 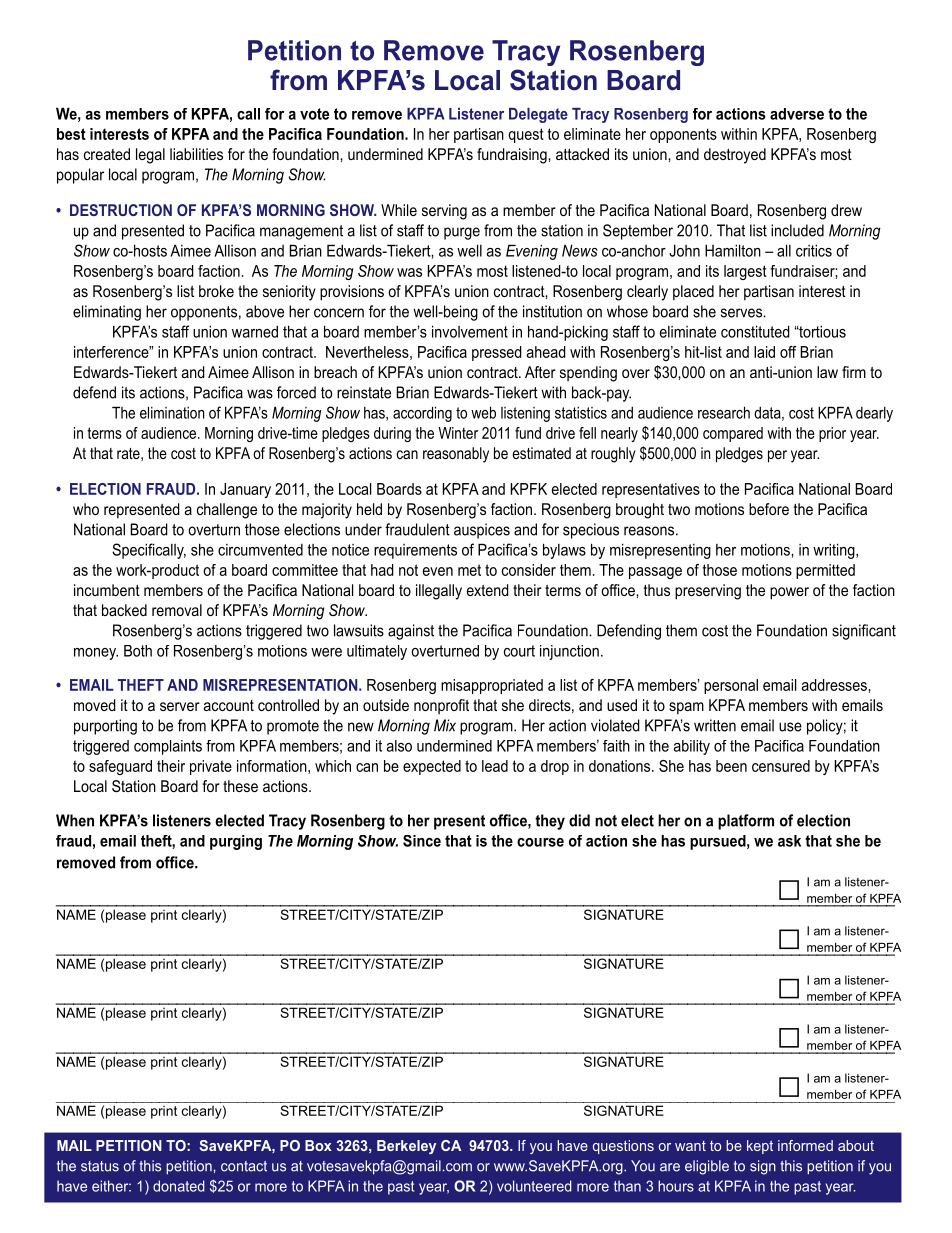 What do you see at coordinates (764, 352) in the image?
I see `laid` at bounding box center [764, 352].
